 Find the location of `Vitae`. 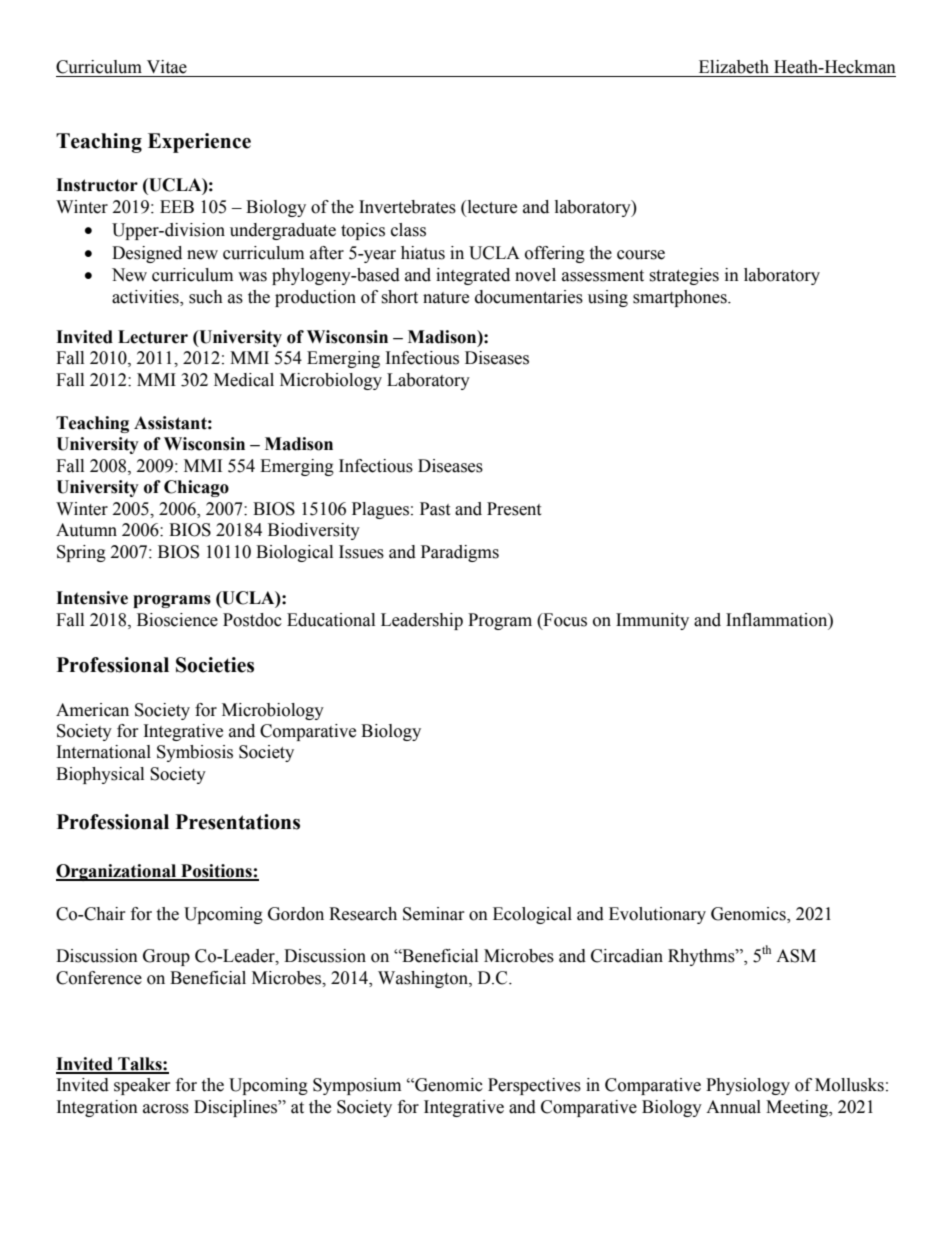

Vitae is located at coordinates (167, 67).
